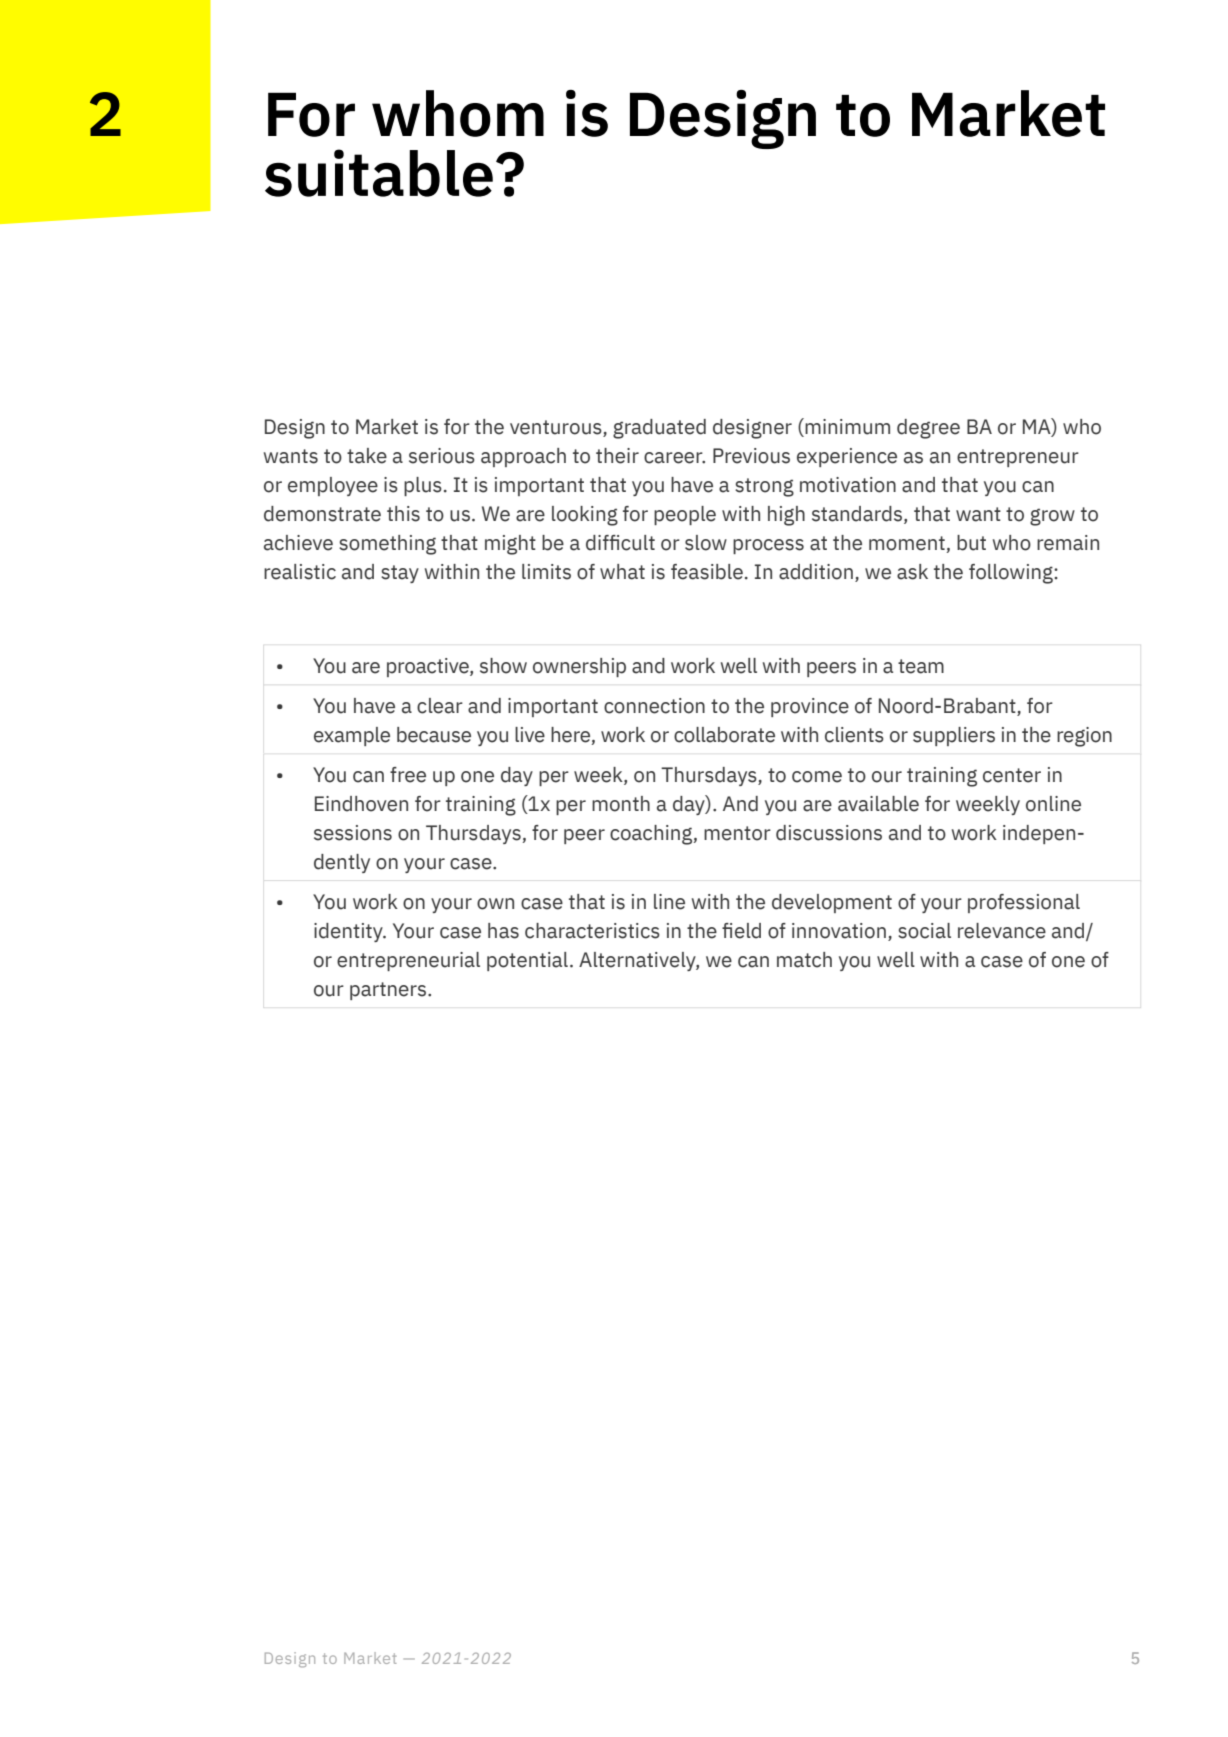  Describe the element at coordinates (971, 543) in the document. I see `but` at that location.
